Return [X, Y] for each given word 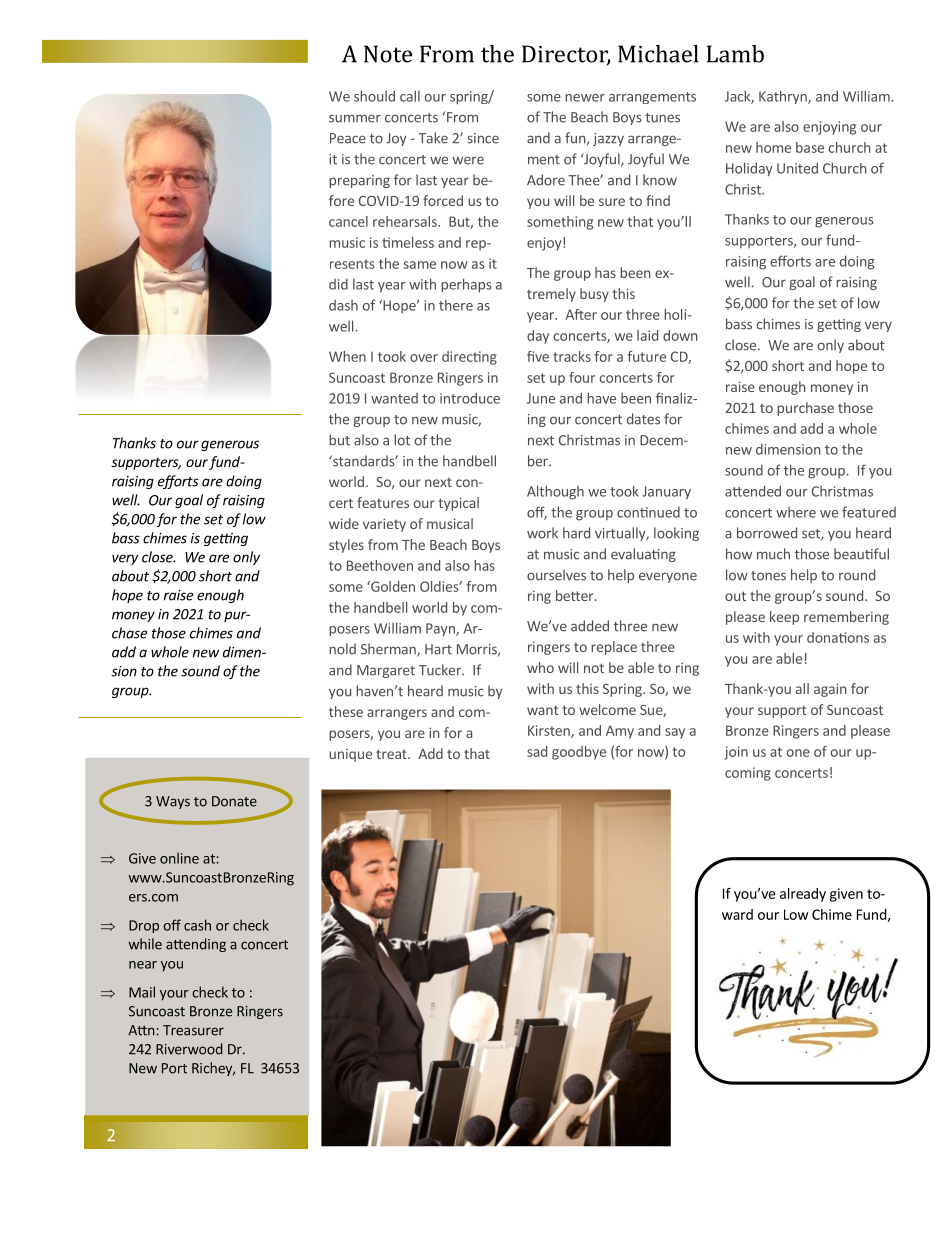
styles [346, 546]
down [680, 335]
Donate [234, 801]
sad [537, 751]
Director [566, 55]
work [542, 533]
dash [343, 305]
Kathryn [784, 97]
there [456, 305]
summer [355, 118]
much [773, 554]
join [736, 753]
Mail [142, 992]
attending [196, 945]
